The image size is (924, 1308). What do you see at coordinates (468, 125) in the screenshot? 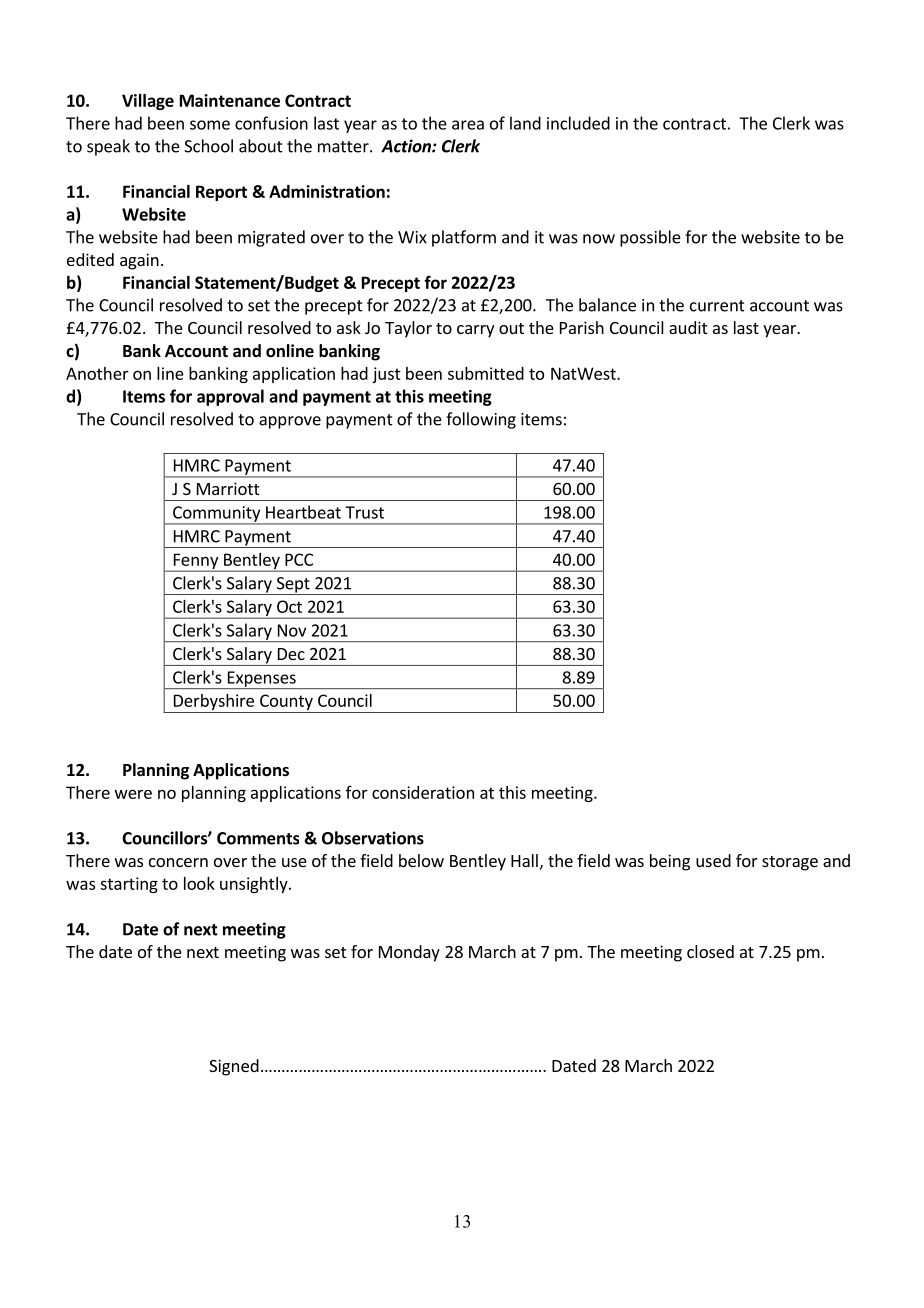
I see `area` at bounding box center [468, 125].
